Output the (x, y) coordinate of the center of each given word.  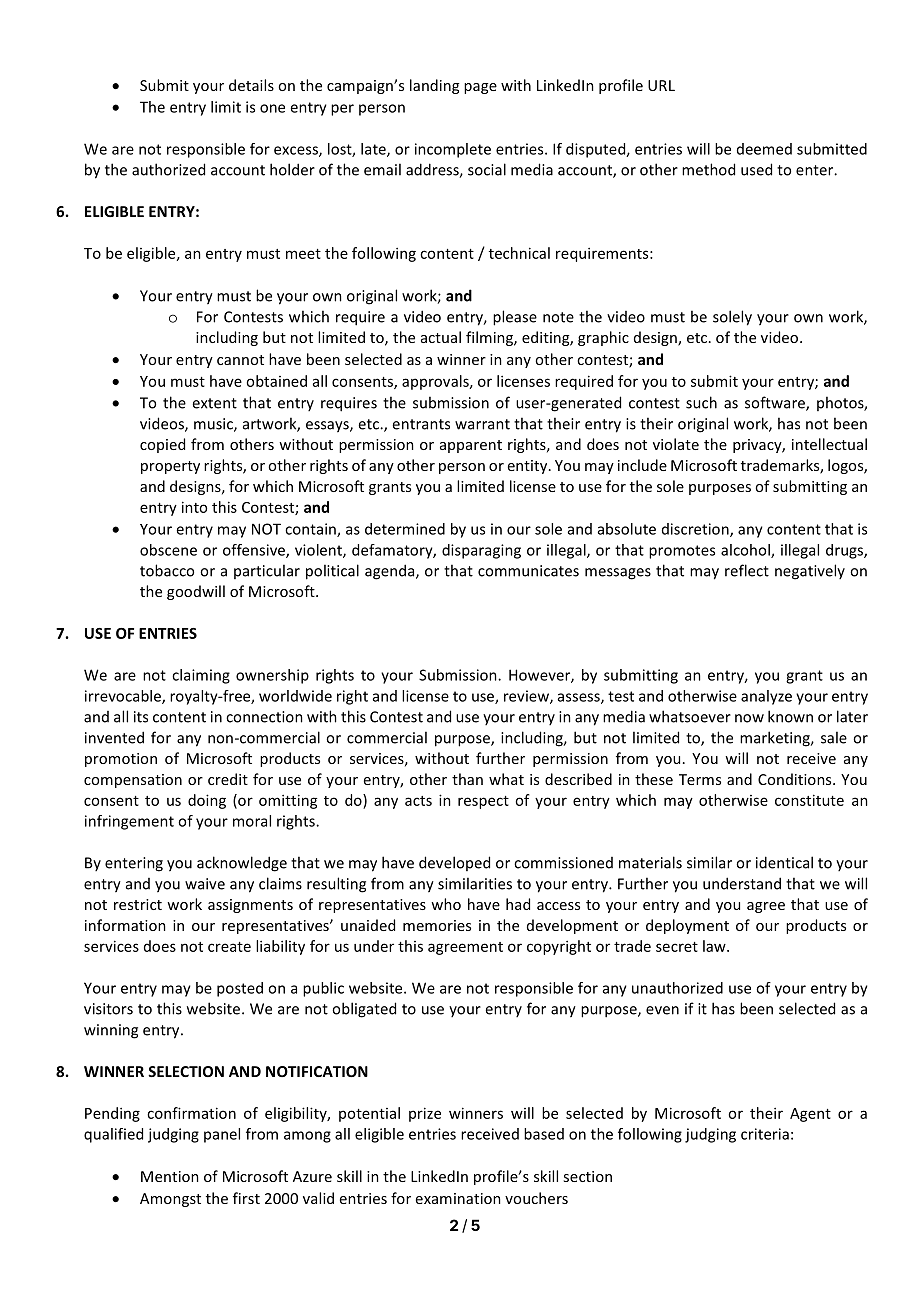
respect (483, 802)
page (480, 88)
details (251, 85)
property (170, 467)
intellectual (829, 444)
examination (458, 1198)
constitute (809, 800)
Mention (170, 1176)
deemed (764, 149)
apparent (471, 446)
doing (207, 801)
